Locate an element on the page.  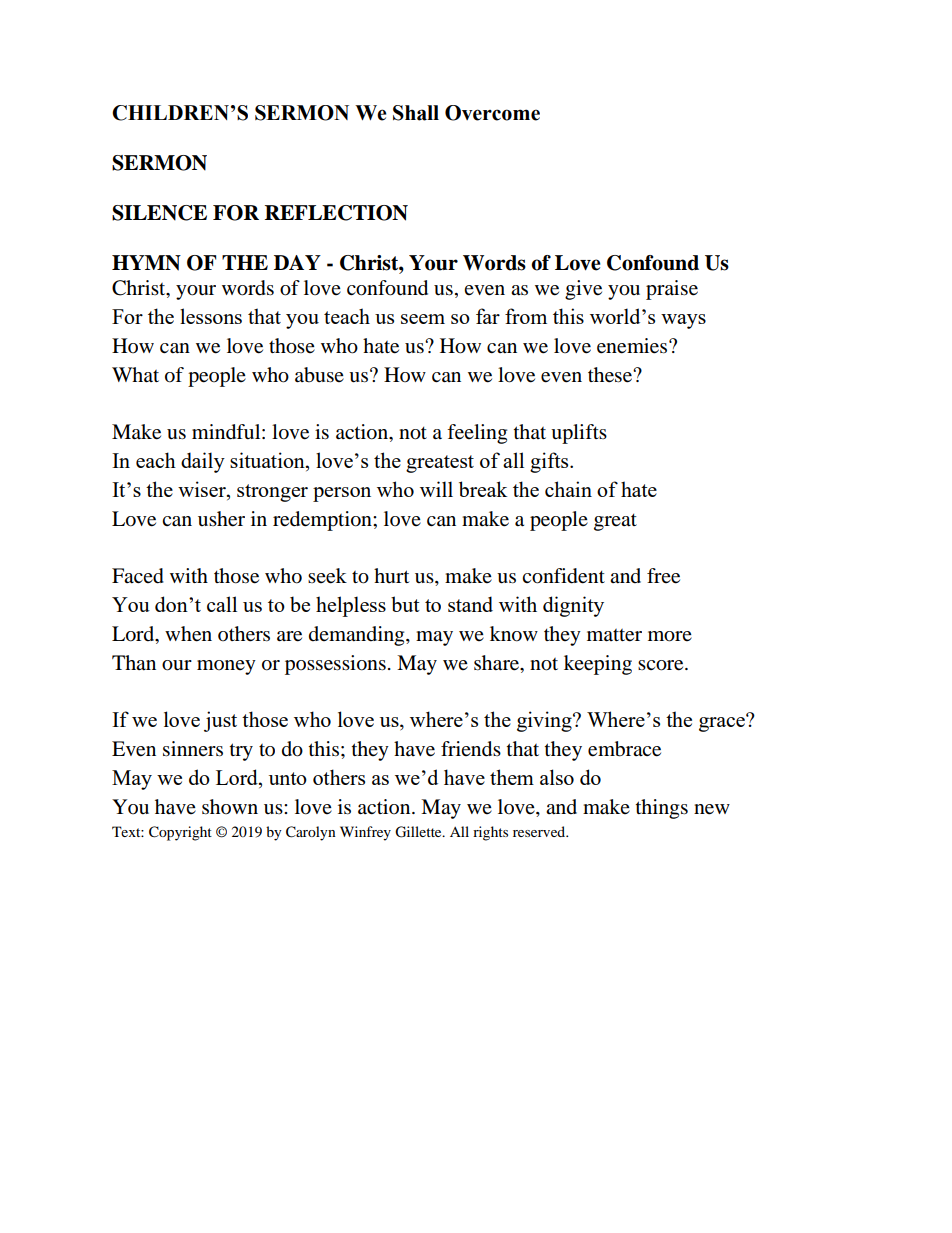
shown is located at coordinates (230, 807).
